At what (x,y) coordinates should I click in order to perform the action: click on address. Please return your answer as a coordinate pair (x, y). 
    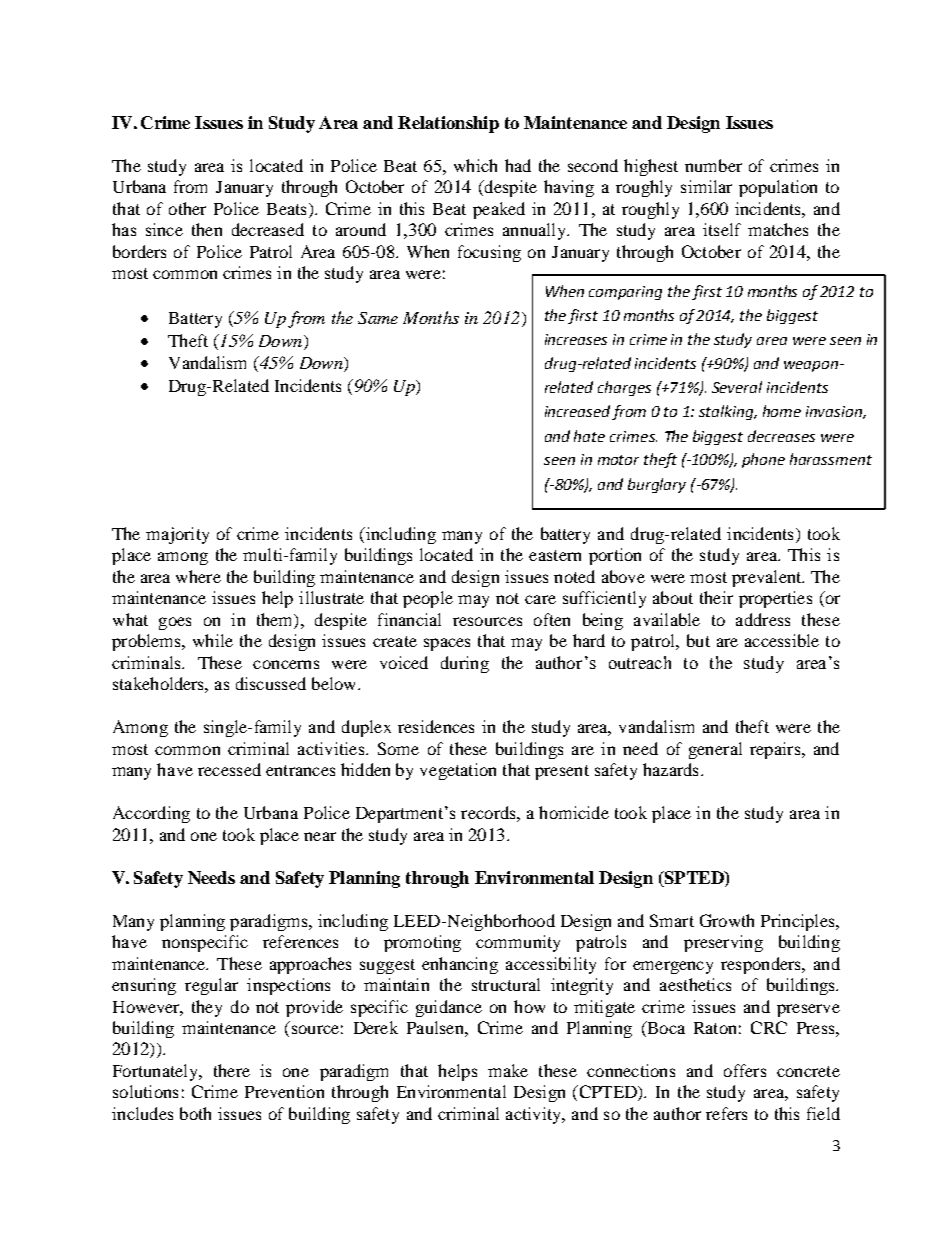
    Looking at the image, I should click on (763, 619).
